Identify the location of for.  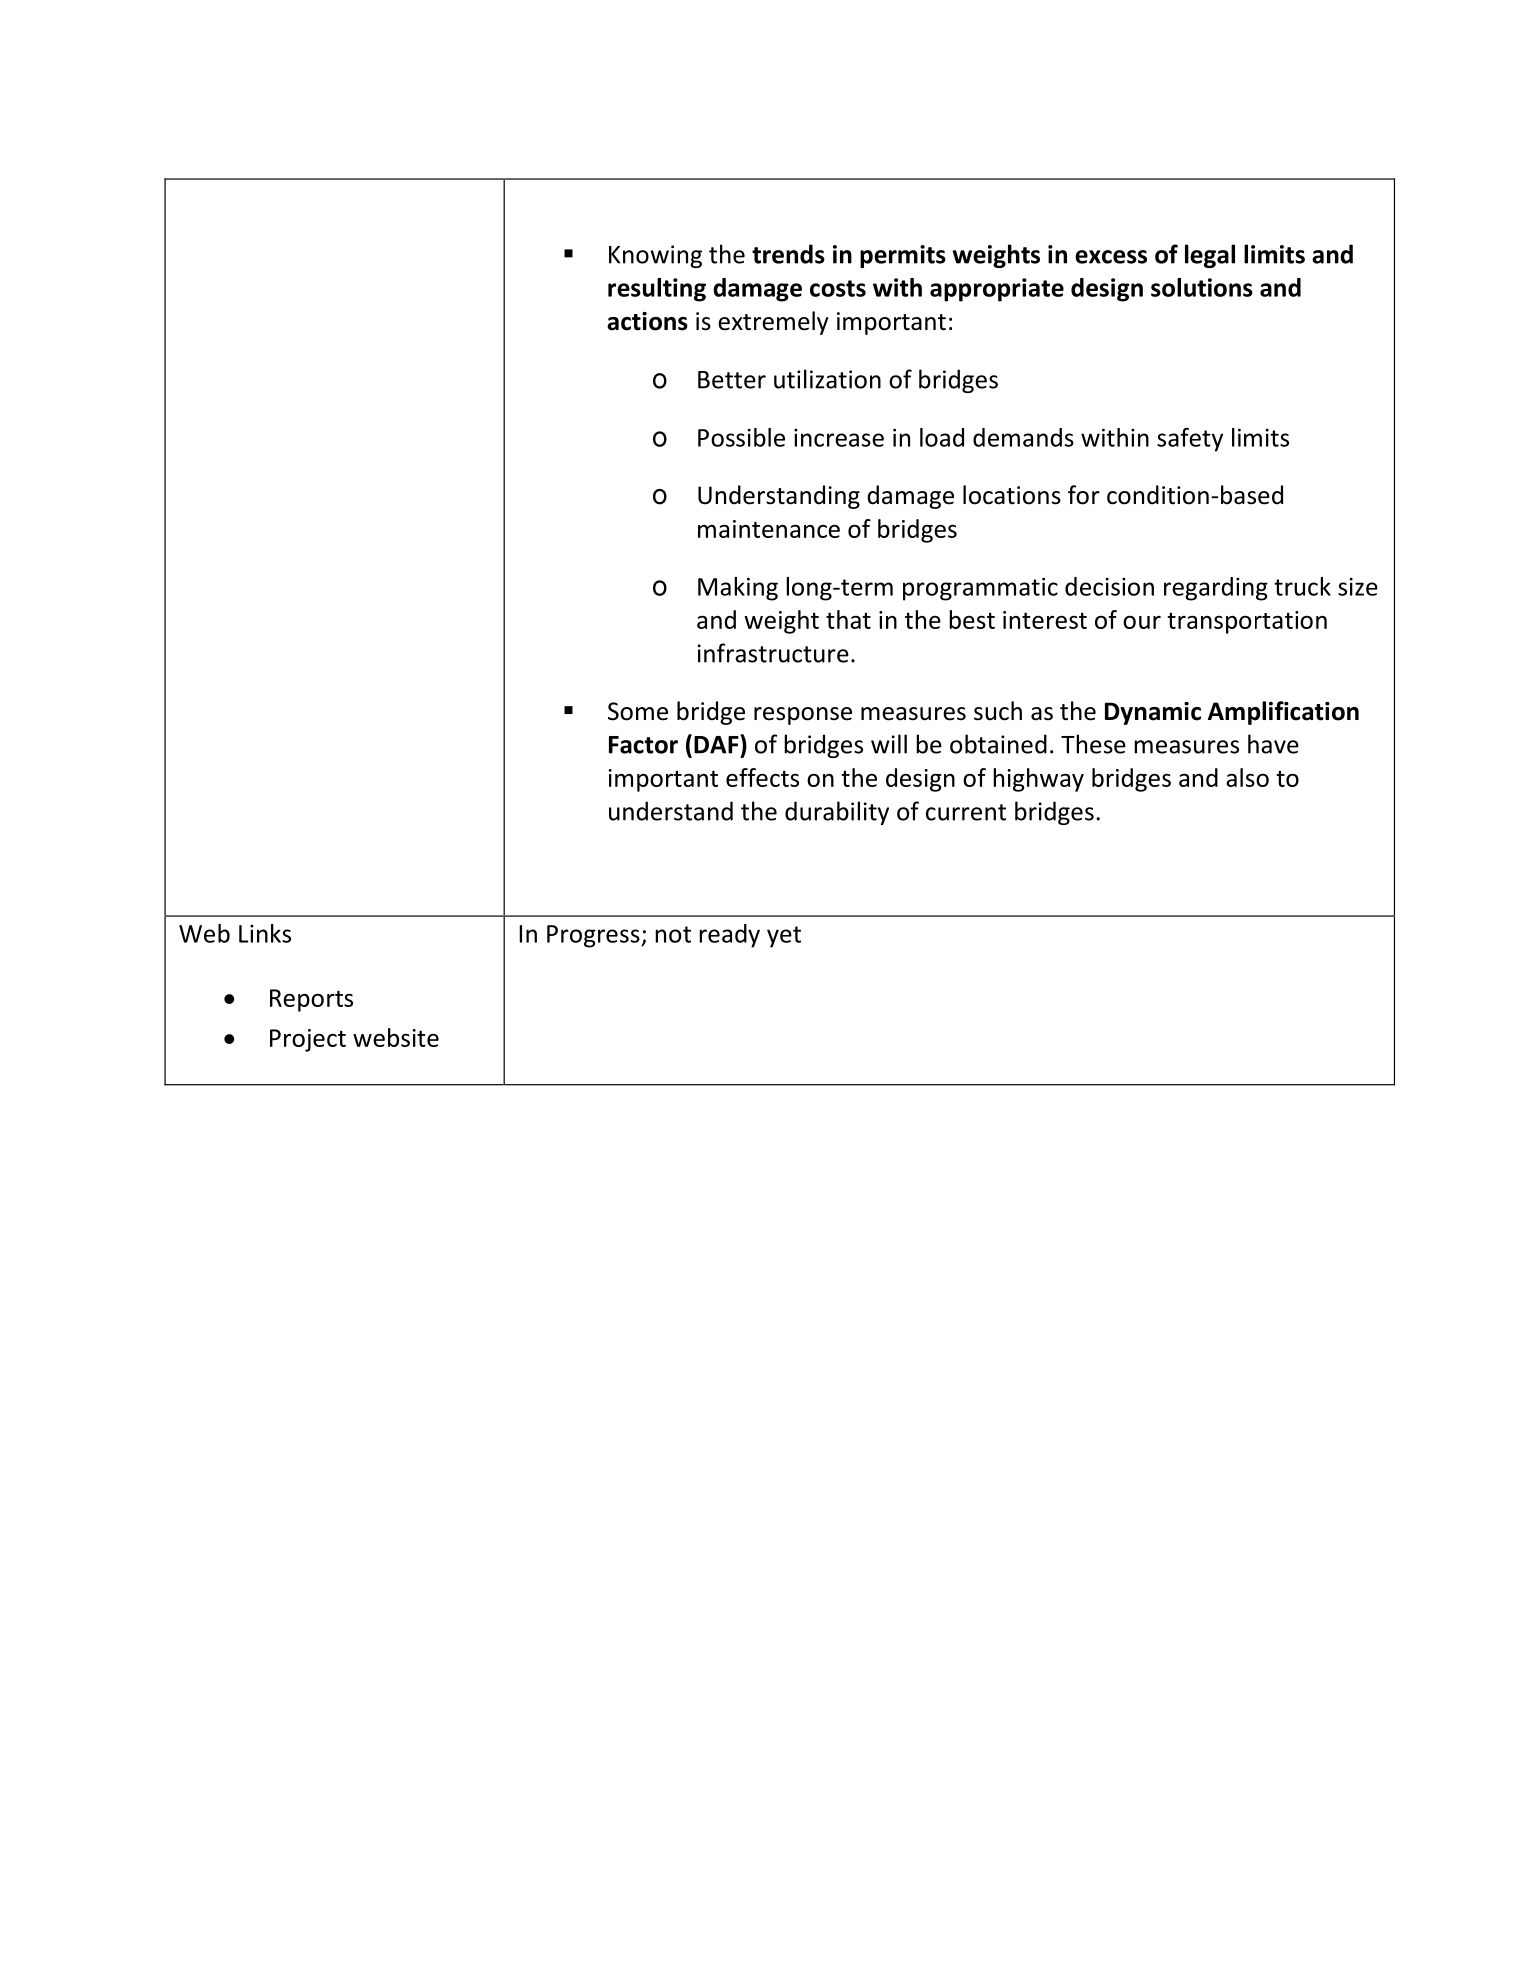
(1084, 495).
